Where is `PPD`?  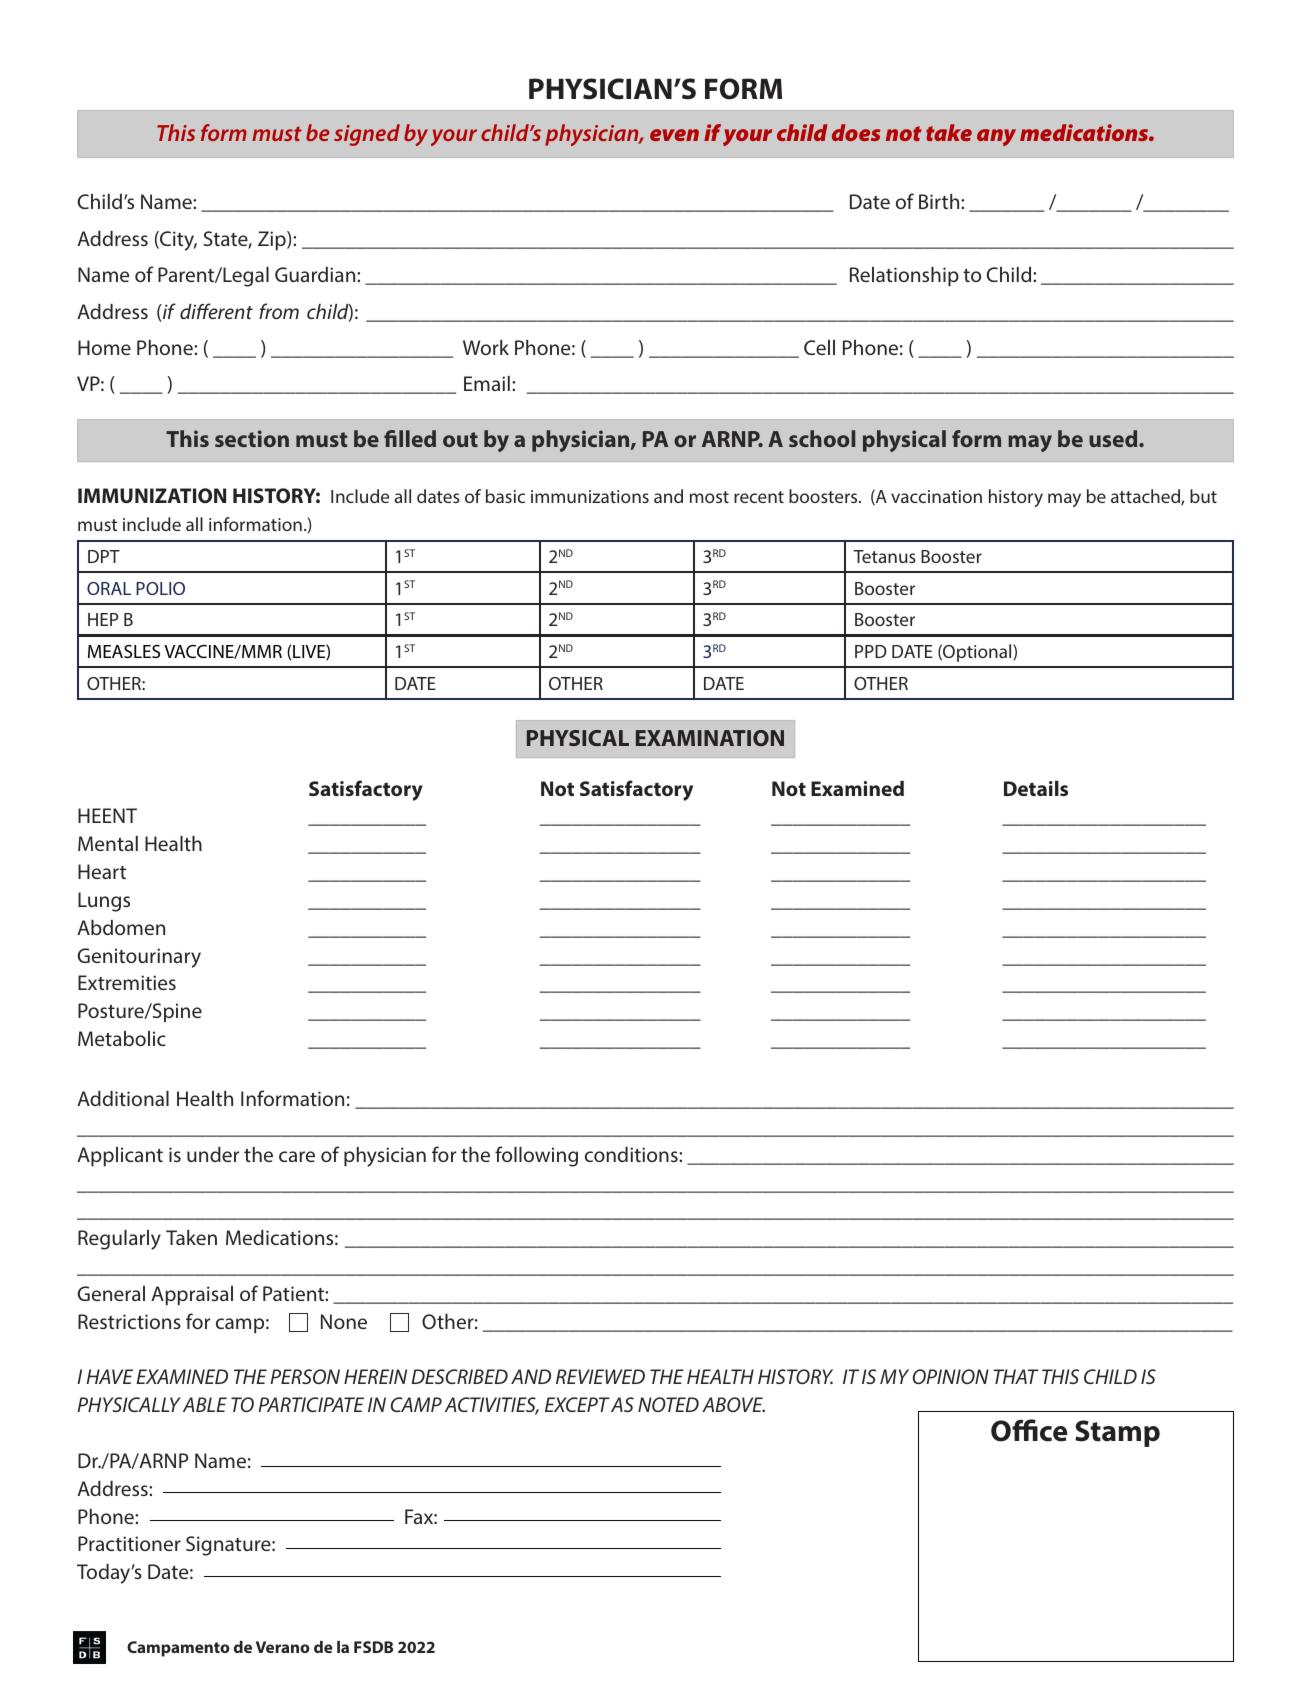
PPD is located at coordinates (871, 651).
